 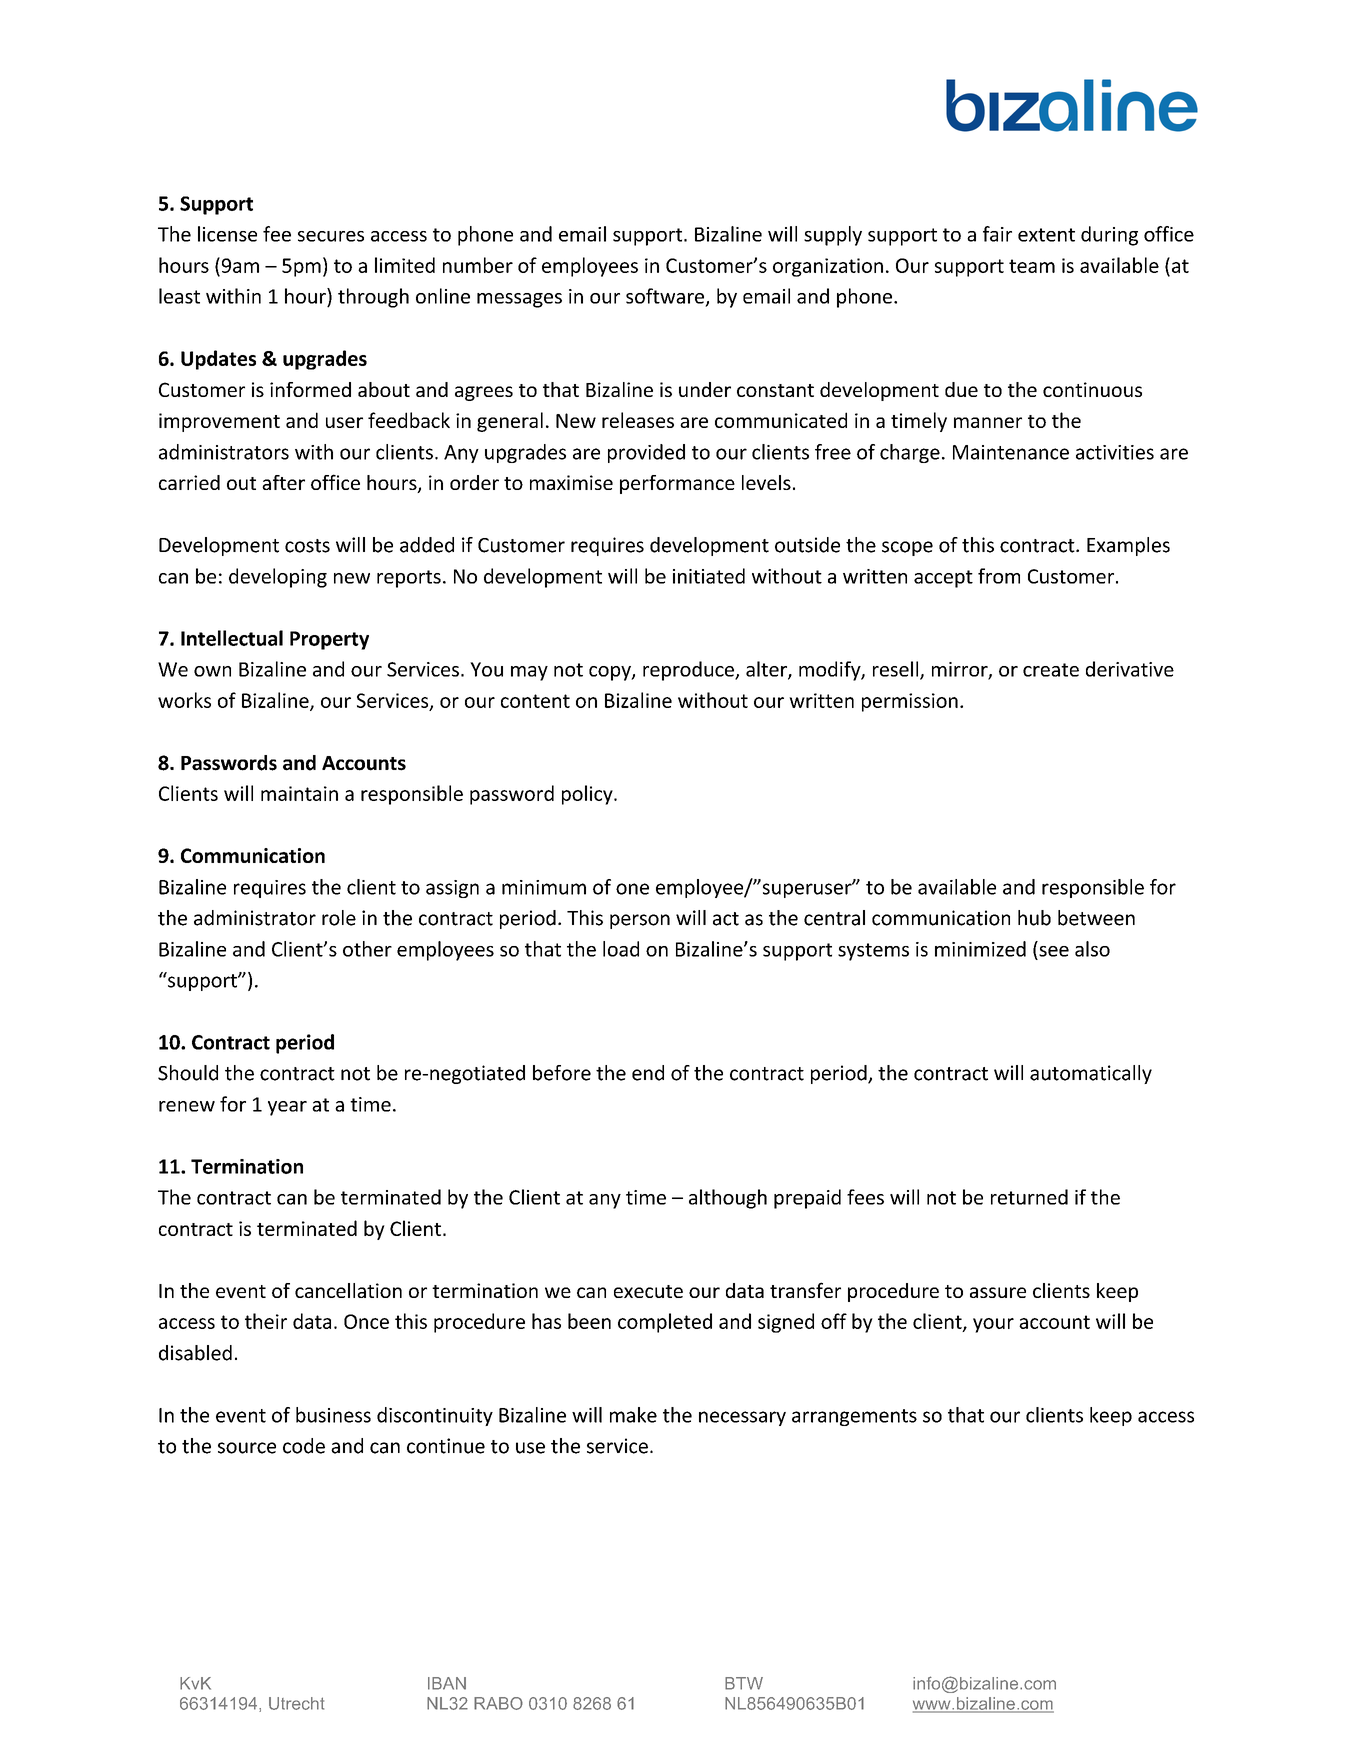 What do you see at coordinates (666, 297) in the screenshot?
I see `software` at bounding box center [666, 297].
